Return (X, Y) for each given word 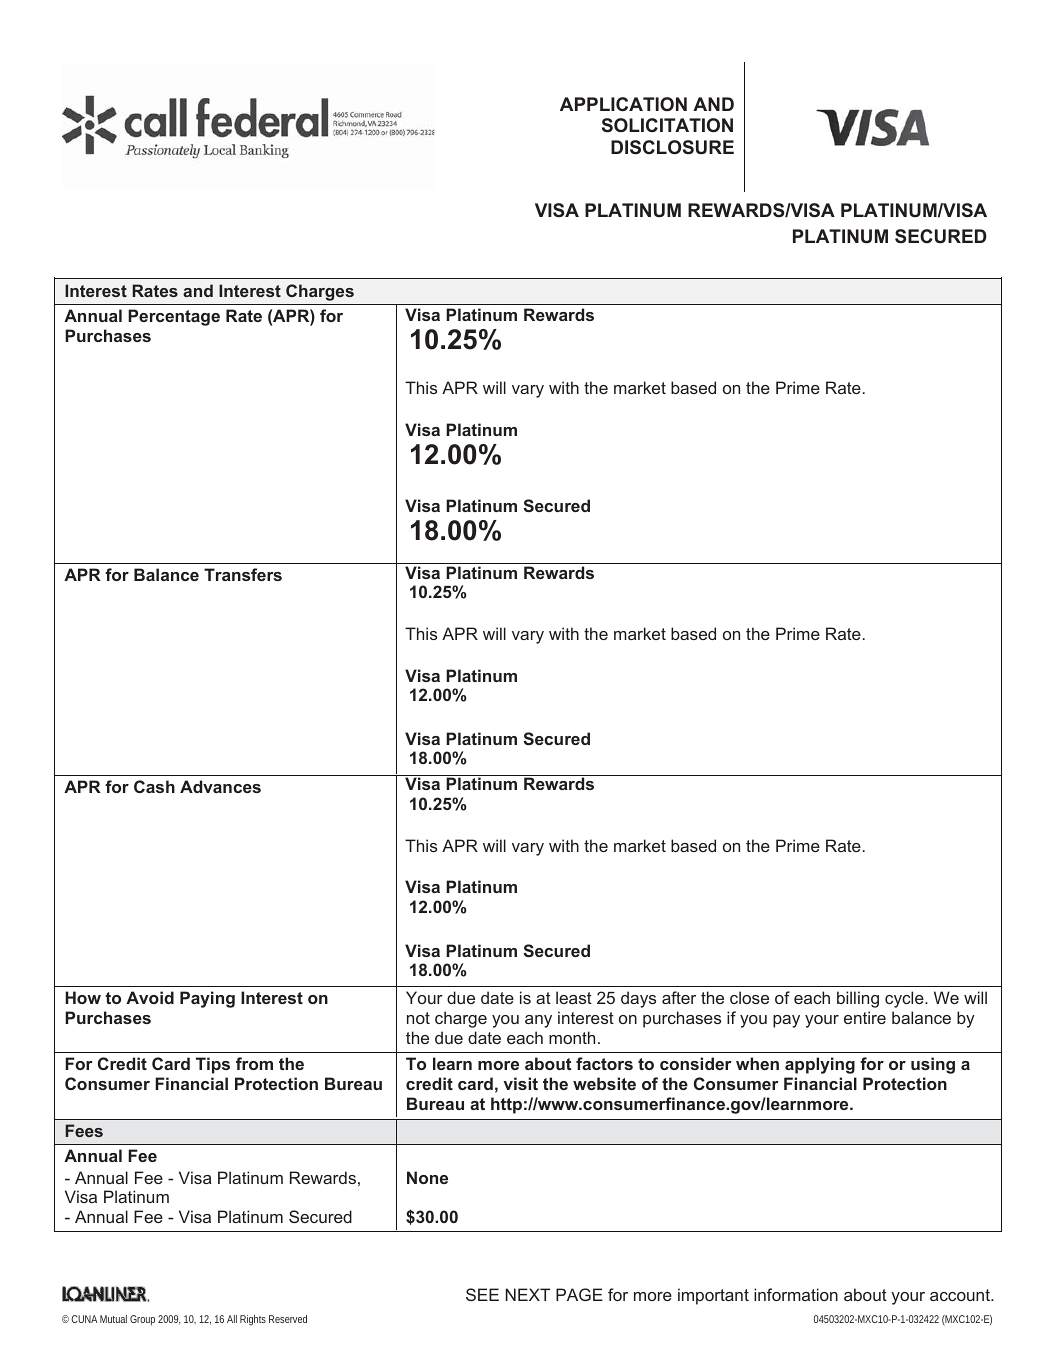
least (574, 997)
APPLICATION (623, 104)
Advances (220, 786)
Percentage (174, 317)
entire (865, 1017)
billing (858, 999)
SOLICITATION (667, 125)
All (232, 1319)
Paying (207, 999)
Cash (154, 786)
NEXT (528, 1294)
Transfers (243, 574)
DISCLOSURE (672, 147)
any (538, 1021)
